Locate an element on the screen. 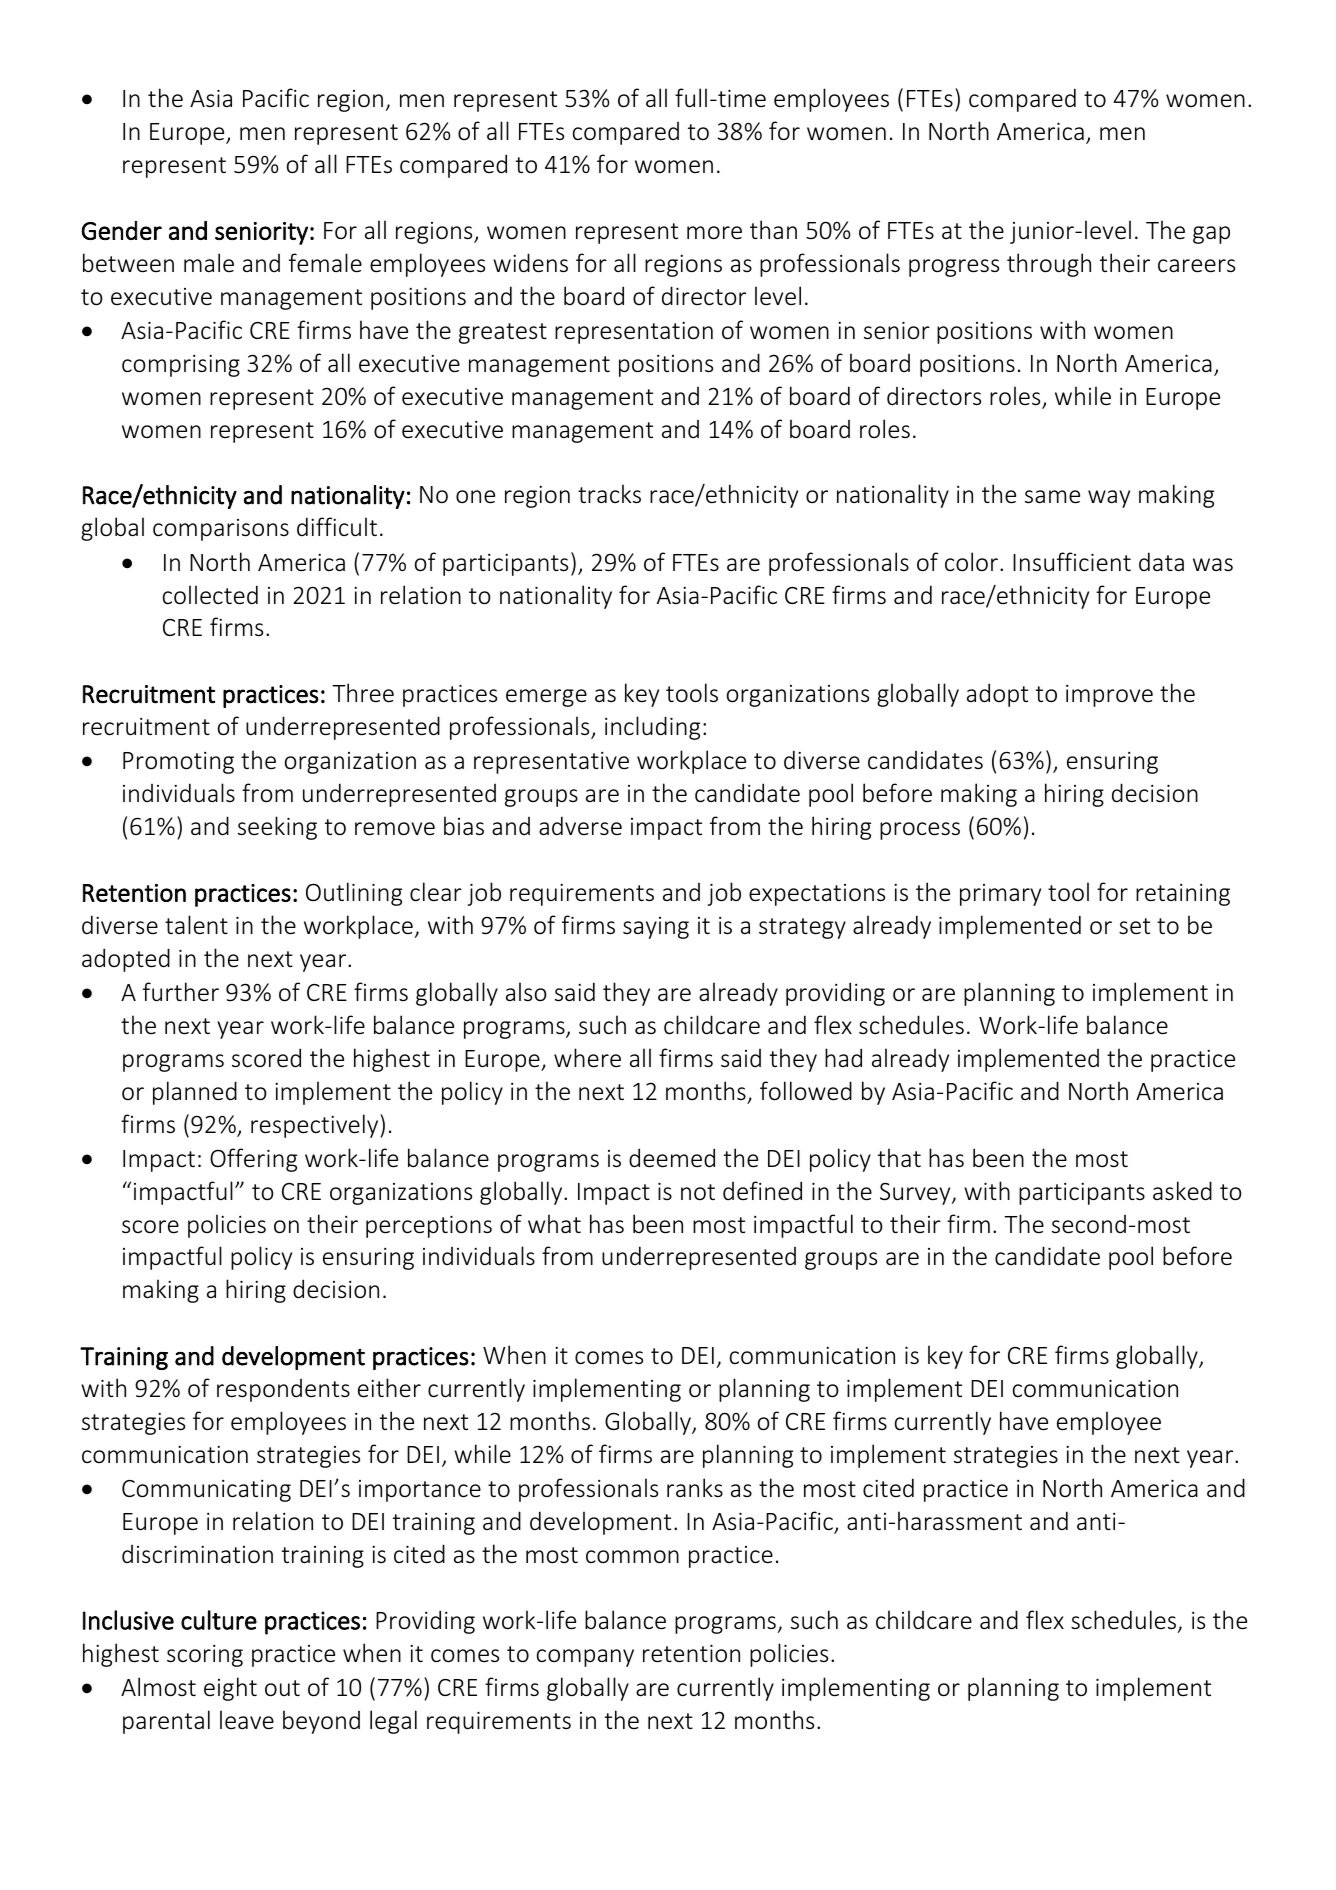 The width and height of the screenshot is (1336, 1890). more is located at coordinates (714, 233).
